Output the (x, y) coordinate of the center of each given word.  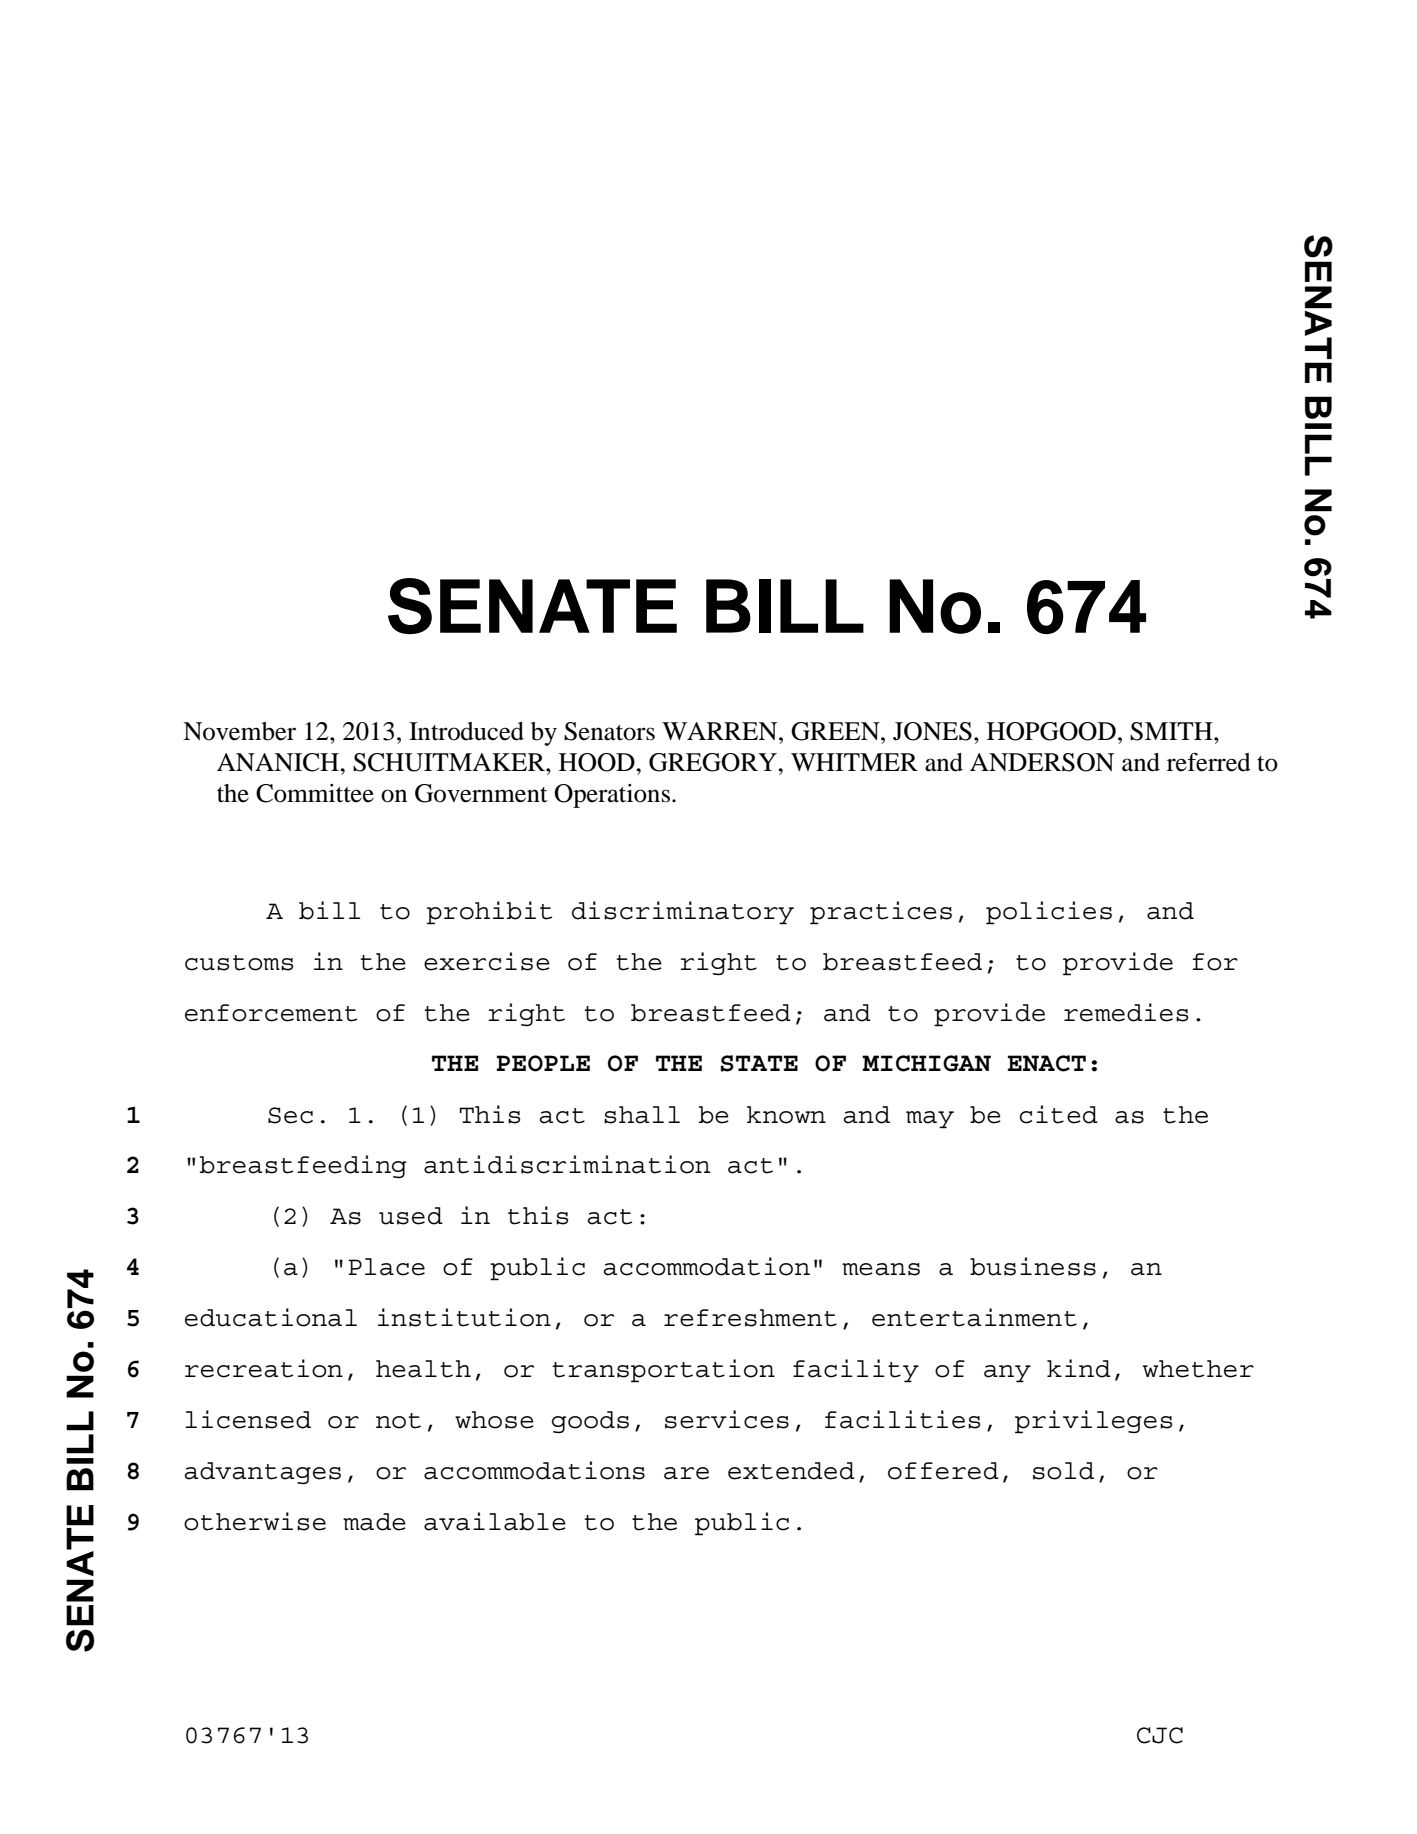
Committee (315, 793)
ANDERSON (1042, 762)
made (374, 1522)
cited (1059, 1114)
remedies (1126, 1012)
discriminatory (683, 913)
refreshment (750, 1318)
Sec (290, 1115)
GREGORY (714, 762)
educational (271, 1317)
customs (239, 963)
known (786, 1115)
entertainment (974, 1317)
